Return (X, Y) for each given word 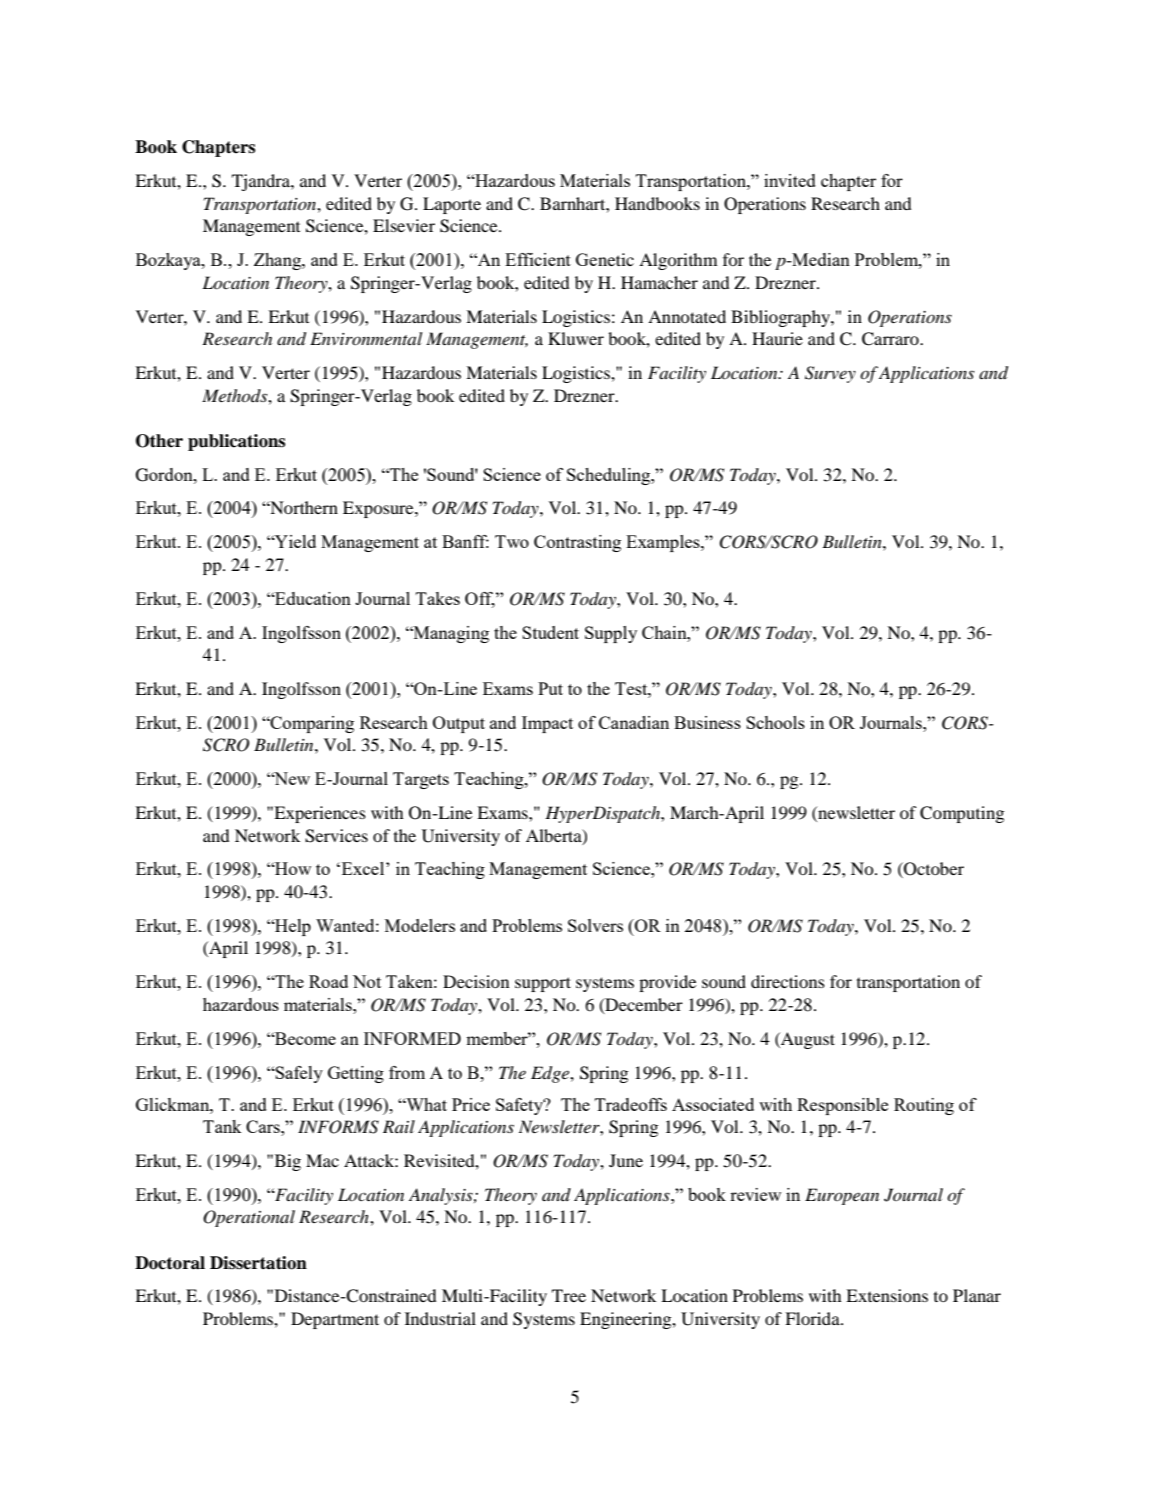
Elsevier (404, 225)
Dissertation (258, 1263)
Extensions (887, 1295)
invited (790, 180)
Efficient (538, 259)
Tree (569, 1295)
